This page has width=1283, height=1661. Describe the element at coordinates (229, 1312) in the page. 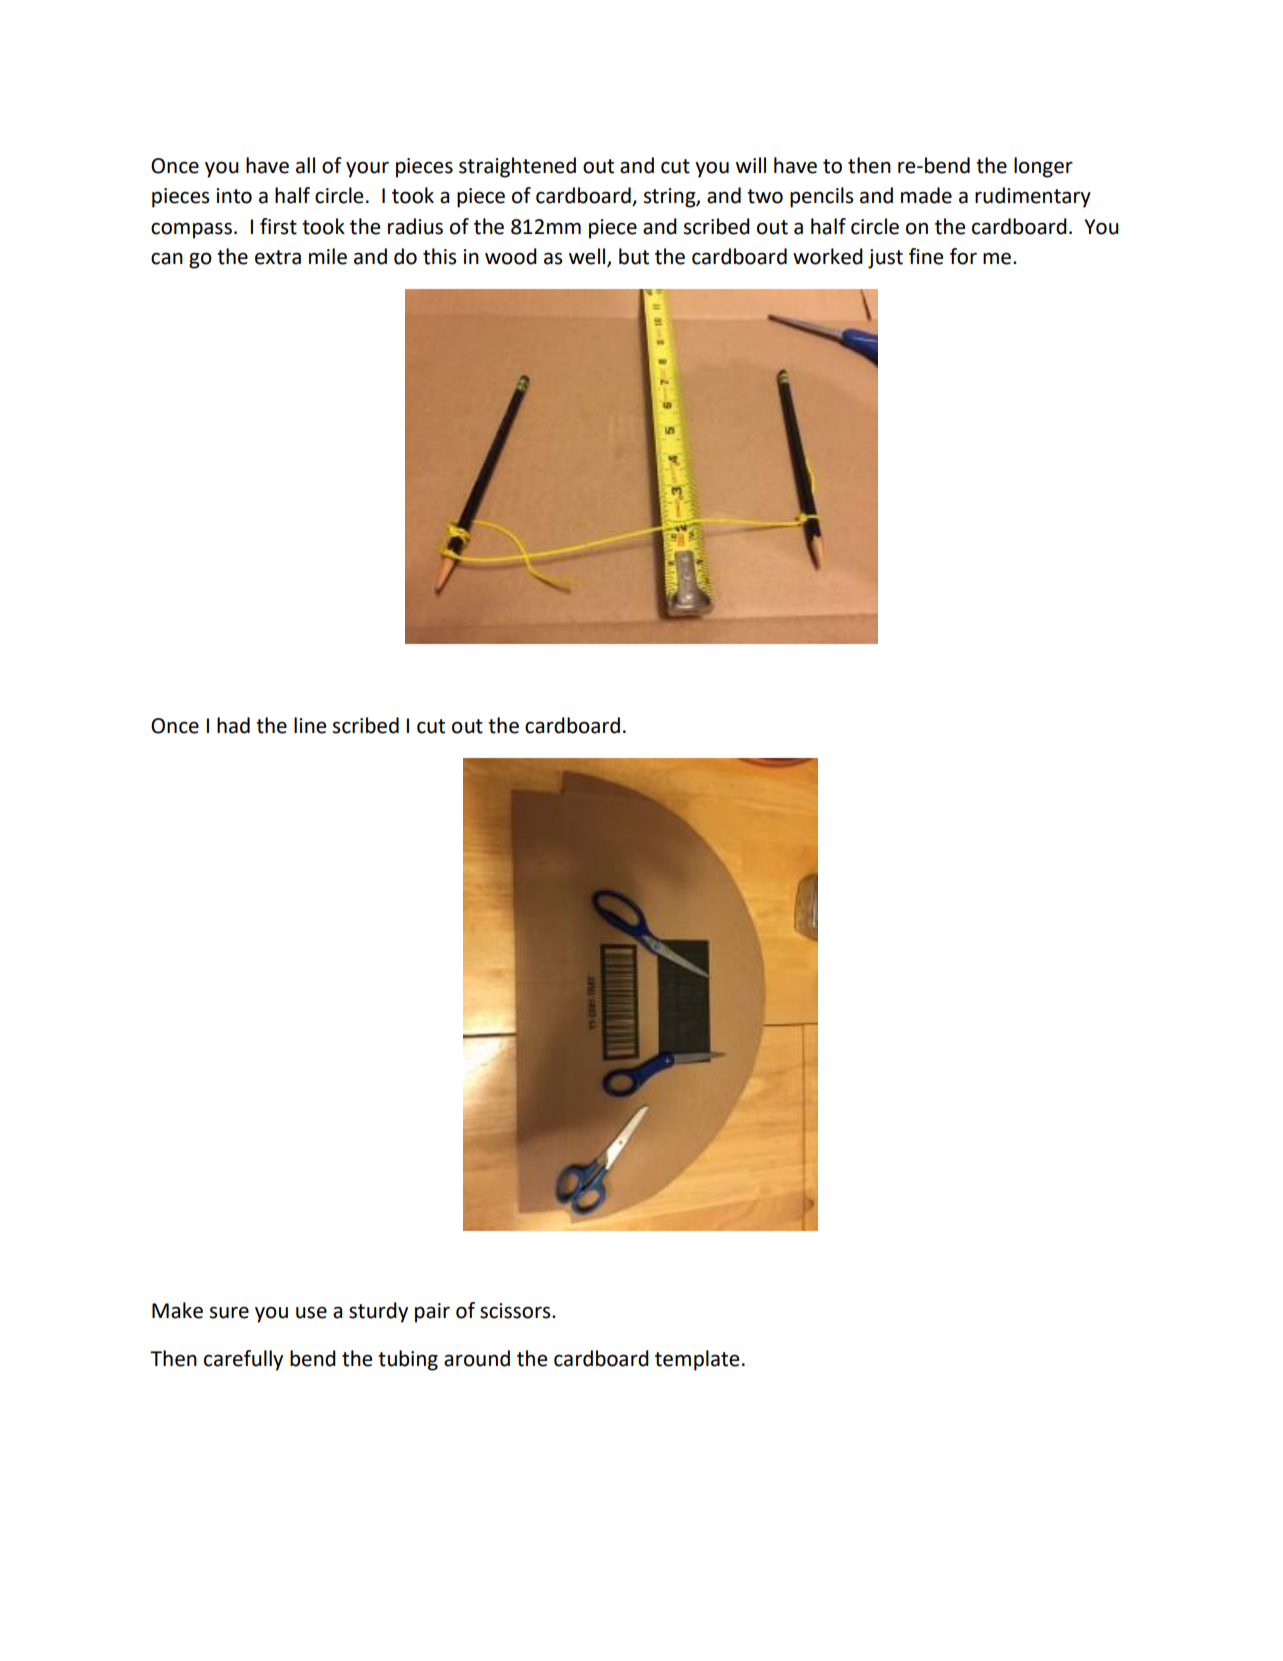

I see `sure` at that location.
